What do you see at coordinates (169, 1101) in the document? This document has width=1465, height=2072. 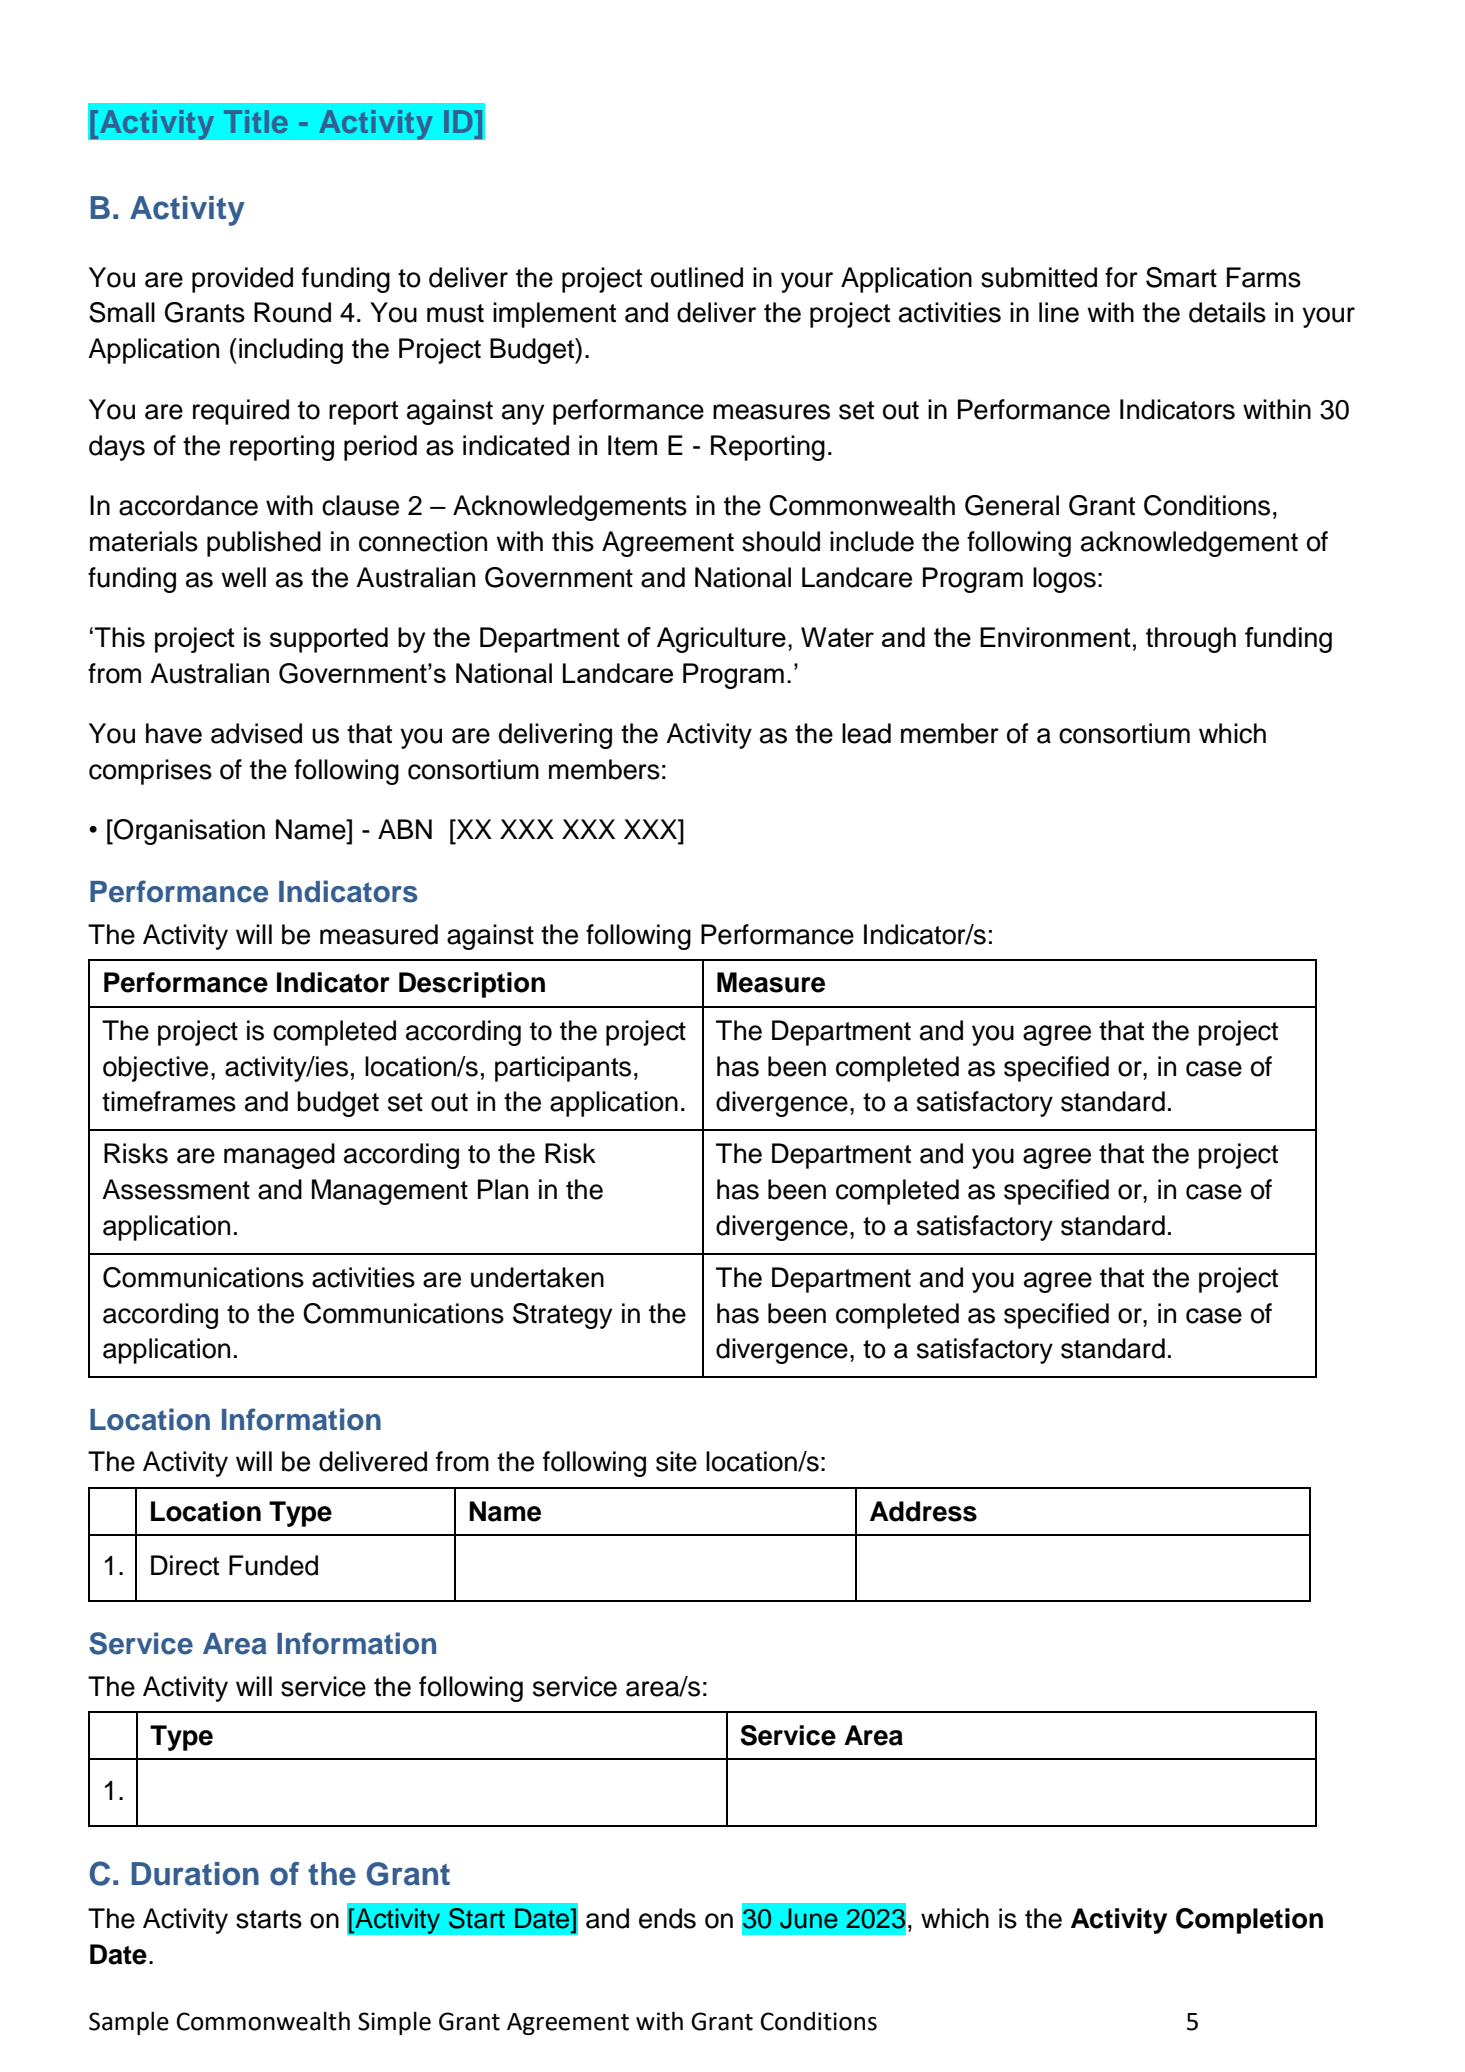 I see `timeframes` at bounding box center [169, 1101].
